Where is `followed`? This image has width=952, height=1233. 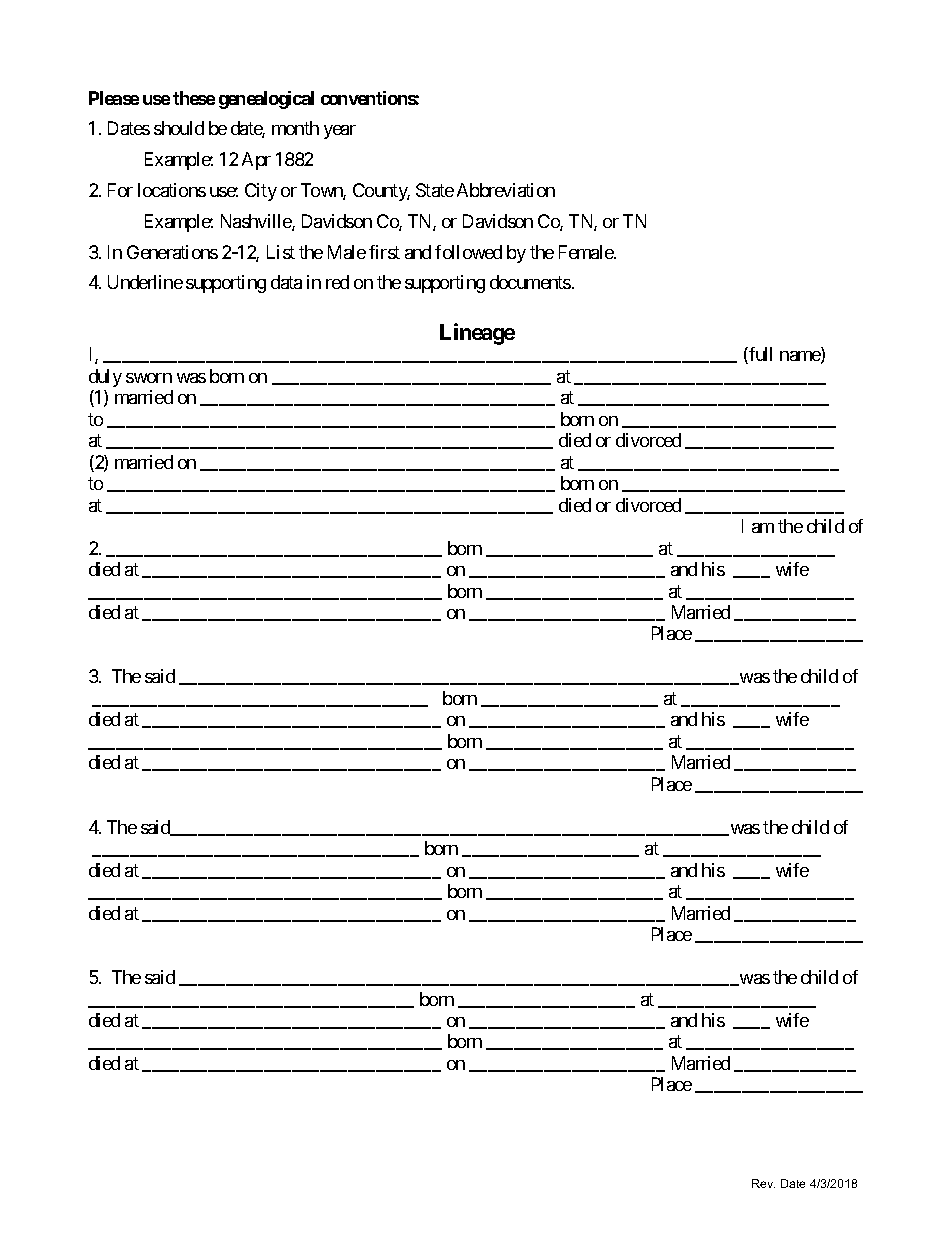
followed is located at coordinates (468, 252).
